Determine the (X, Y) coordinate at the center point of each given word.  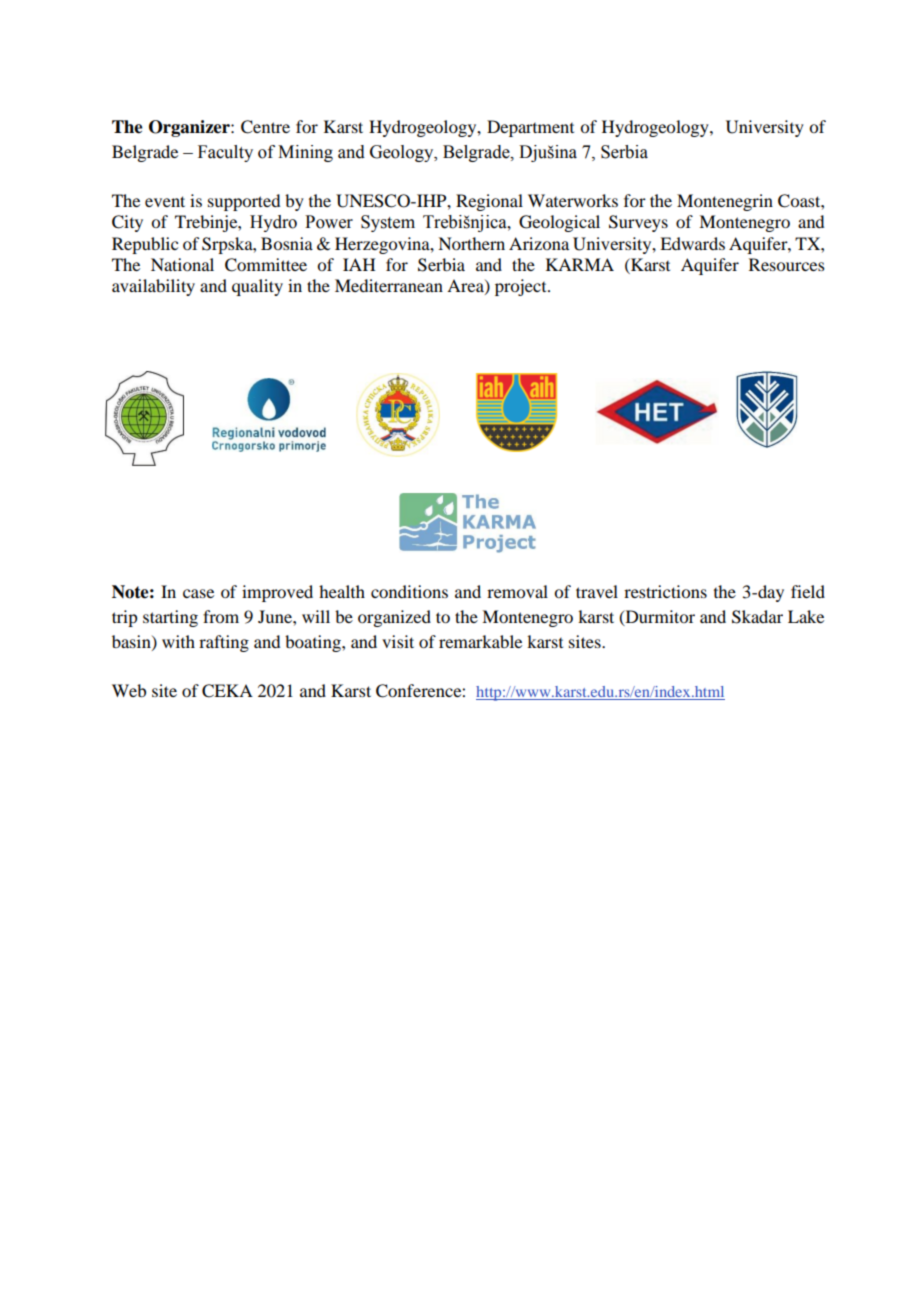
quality (257, 287)
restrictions (665, 591)
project (522, 287)
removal (517, 591)
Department (530, 128)
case (198, 593)
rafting (224, 643)
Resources (787, 264)
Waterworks (573, 200)
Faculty (225, 153)
